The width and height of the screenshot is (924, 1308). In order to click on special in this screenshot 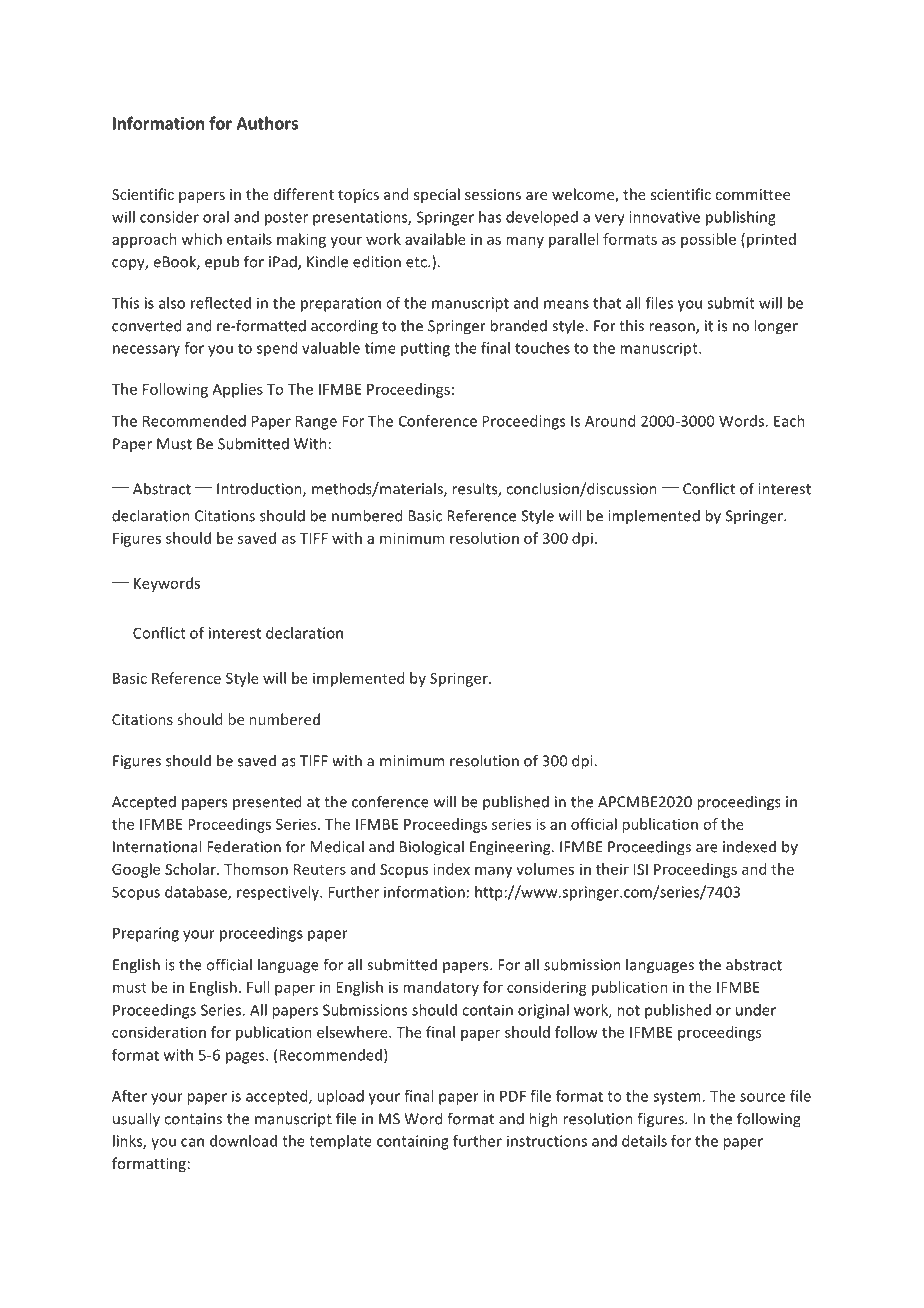, I will do `click(437, 195)`.
